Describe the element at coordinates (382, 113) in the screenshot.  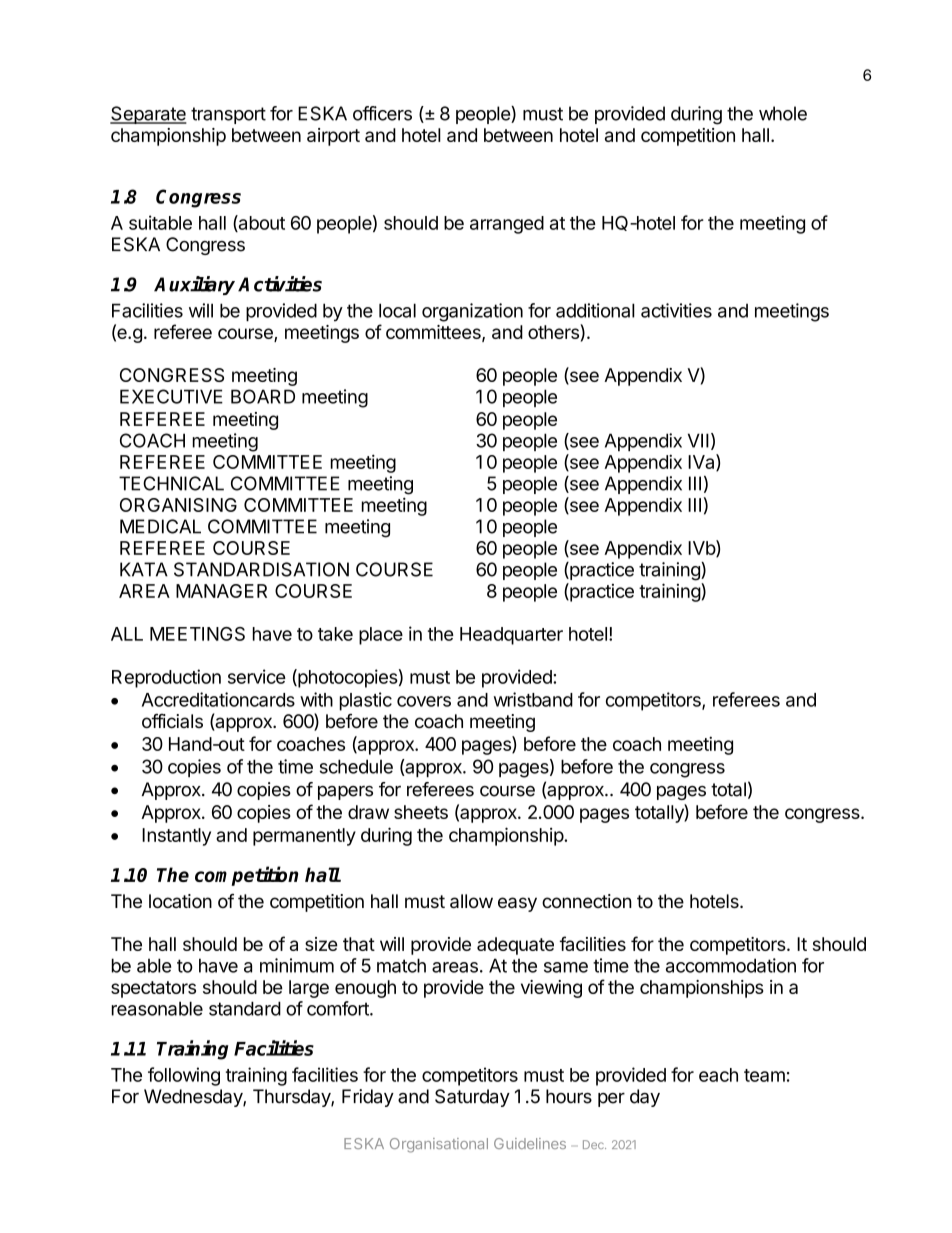
I see `officers` at that location.
